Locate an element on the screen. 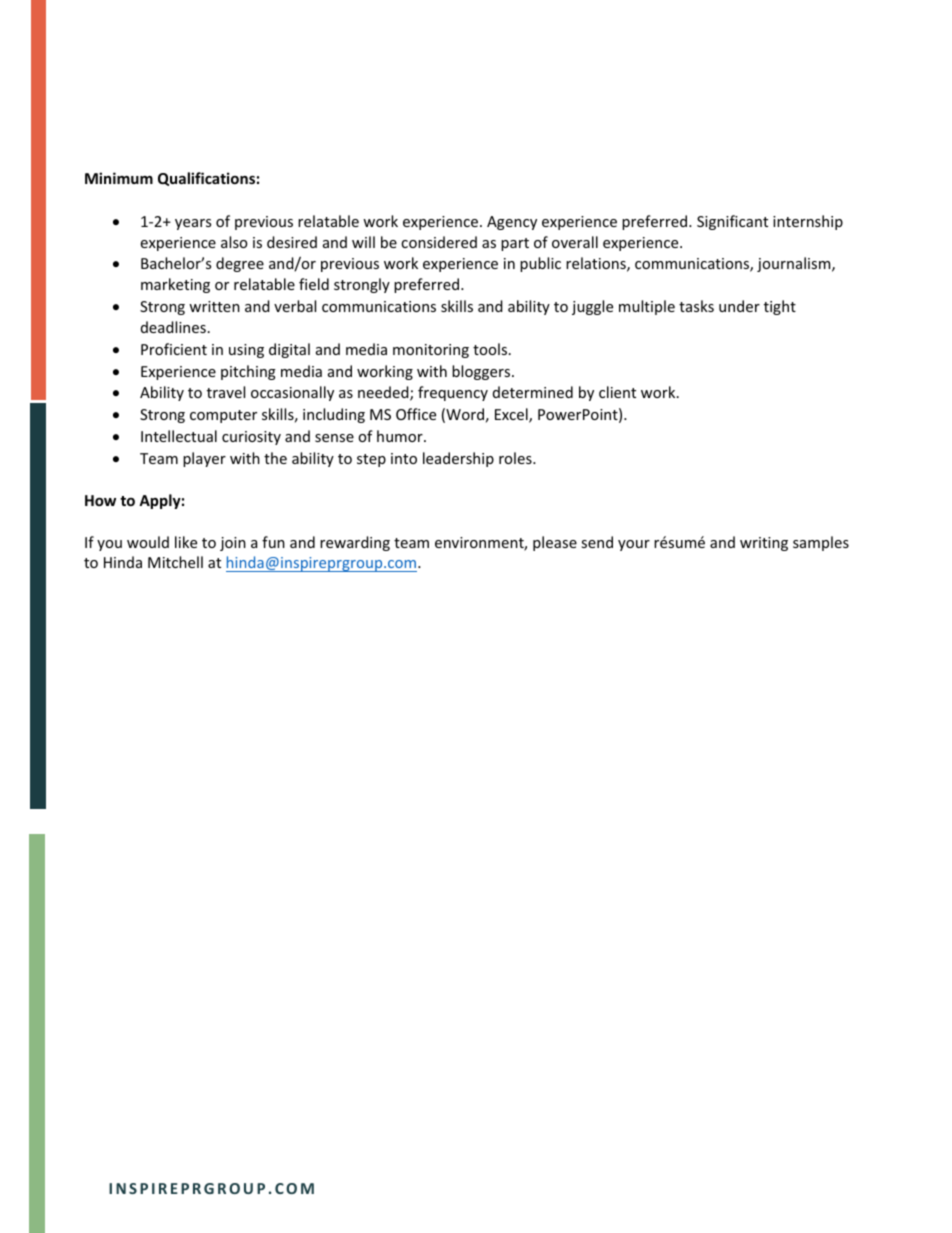 This screenshot has width=952, height=1233. under is located at coordinates (739, 306).
